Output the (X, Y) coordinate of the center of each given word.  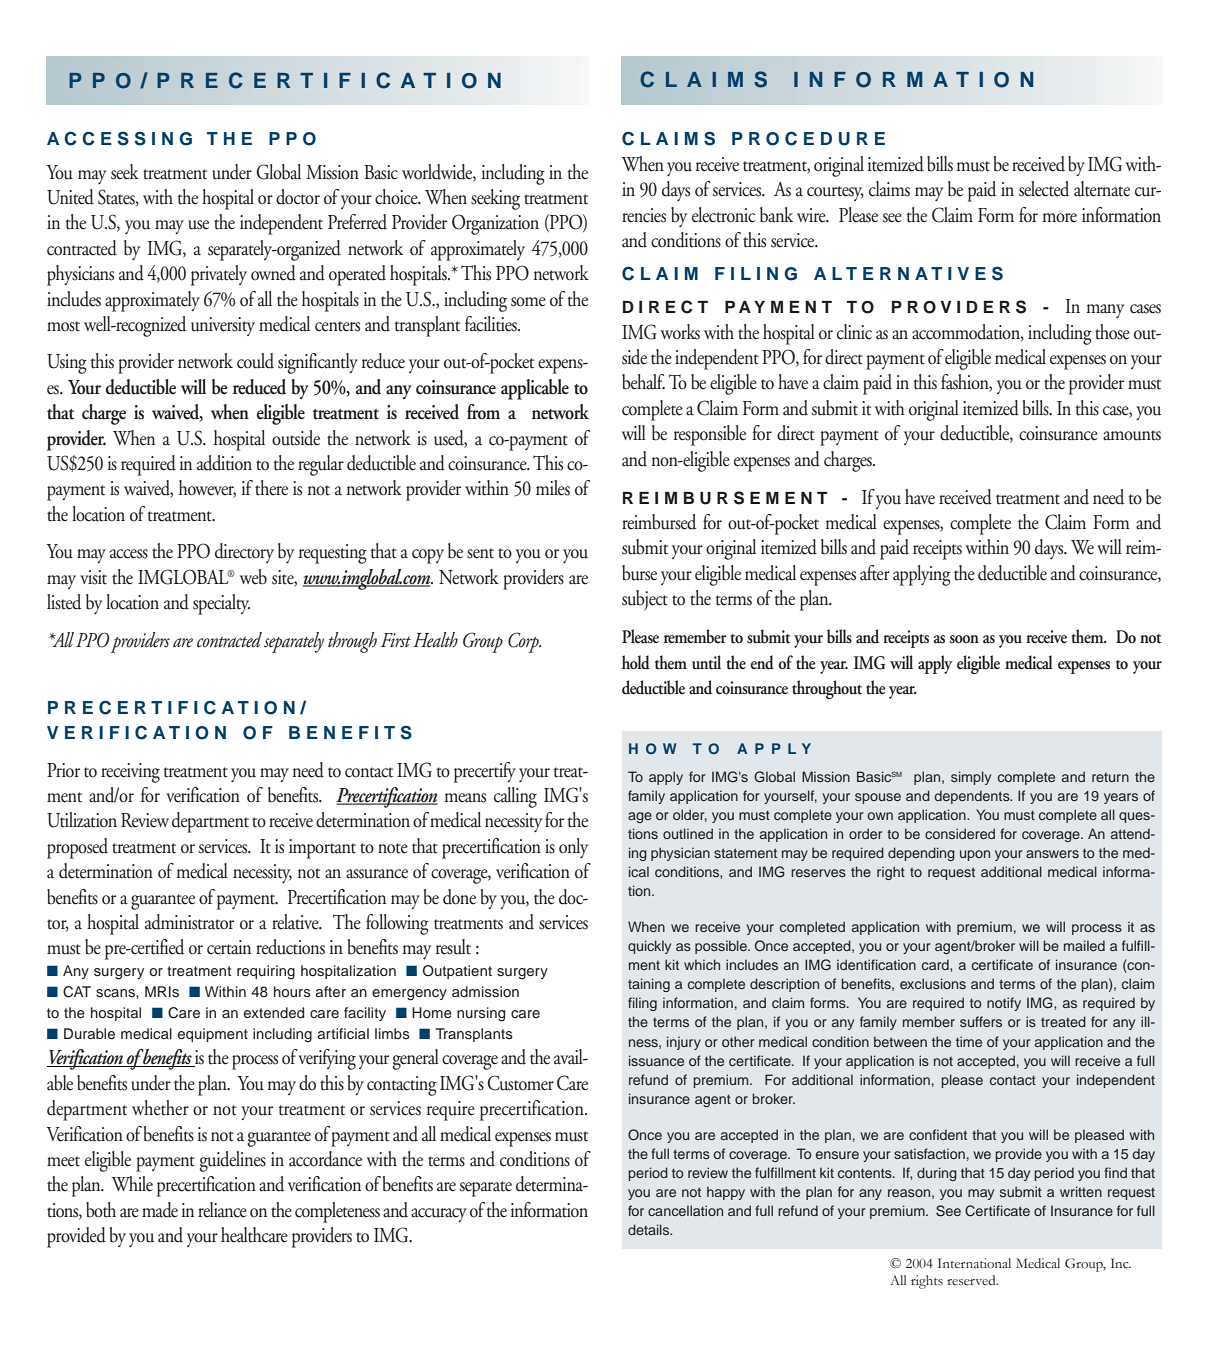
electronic (723, 215)
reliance (222, 1210)
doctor (298, 197)
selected (1044, 189)
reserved (972, 1280)
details (650, 1229)
